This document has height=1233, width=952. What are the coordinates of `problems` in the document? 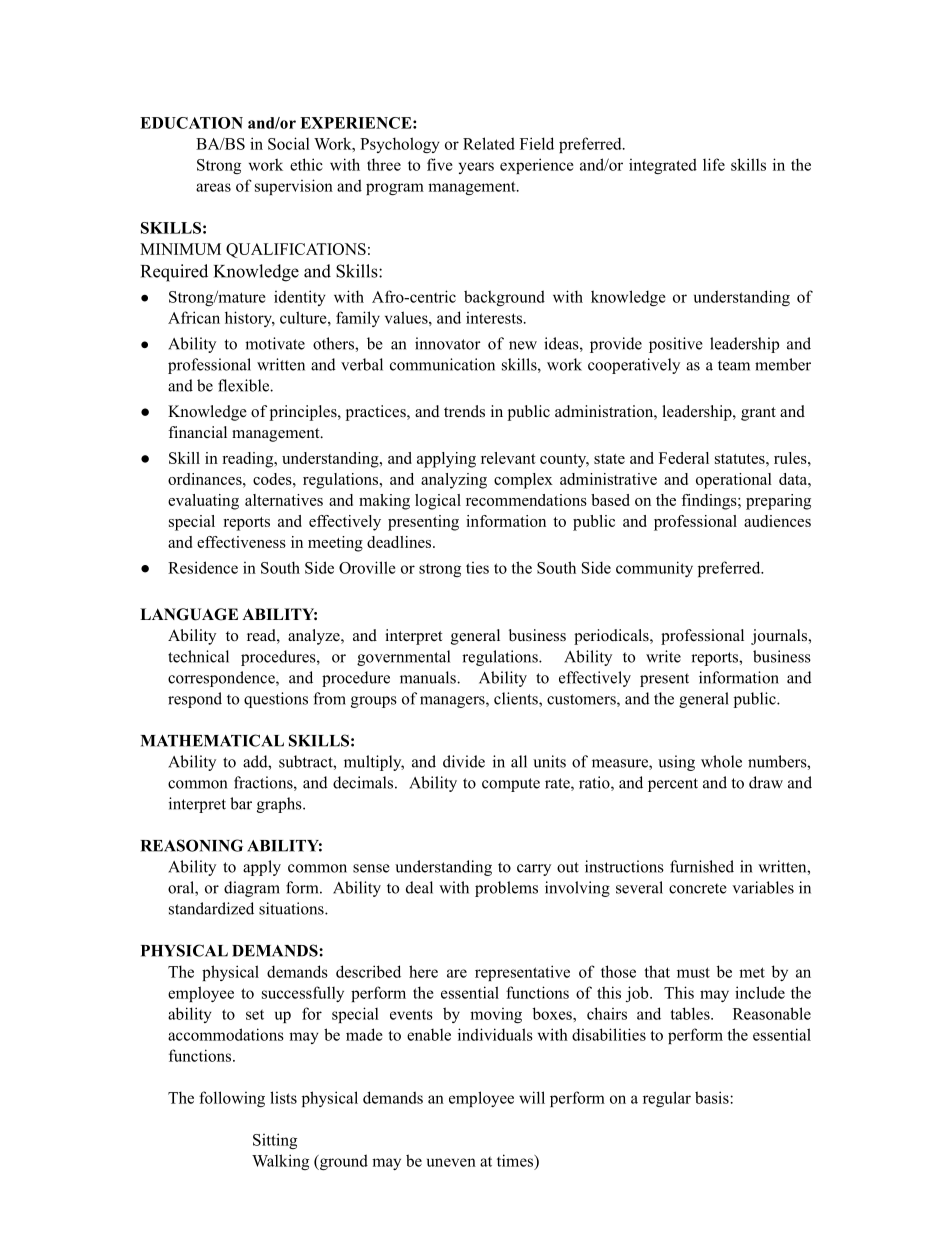 It's located at (506, 889).
